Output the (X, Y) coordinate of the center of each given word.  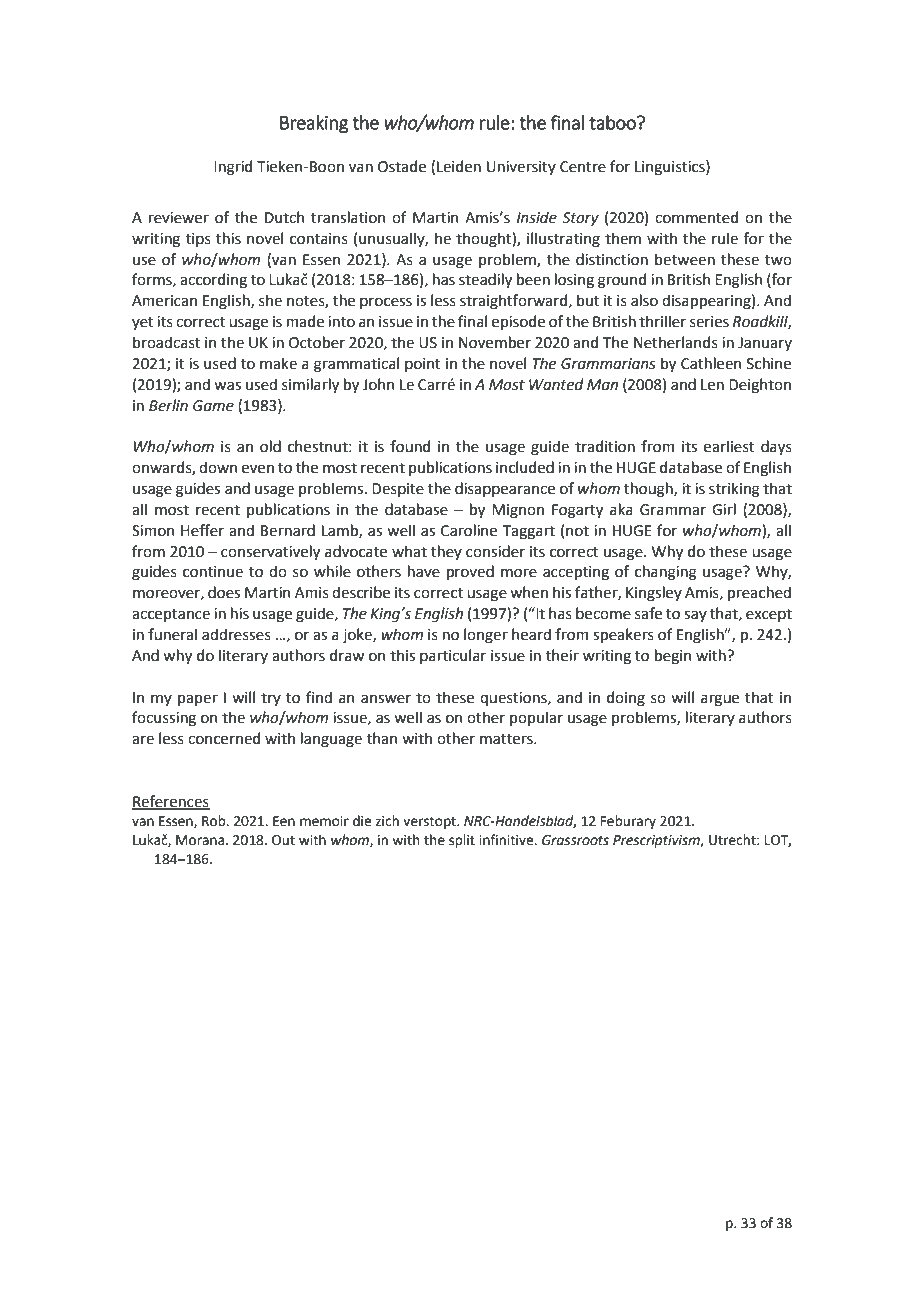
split (462, 841)
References (171, 802)
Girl (724, 509)
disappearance (505, 489)
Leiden (459, 166)
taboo (613, 122)
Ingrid (233, 168)
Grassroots (575, 840)
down (218, 467)
